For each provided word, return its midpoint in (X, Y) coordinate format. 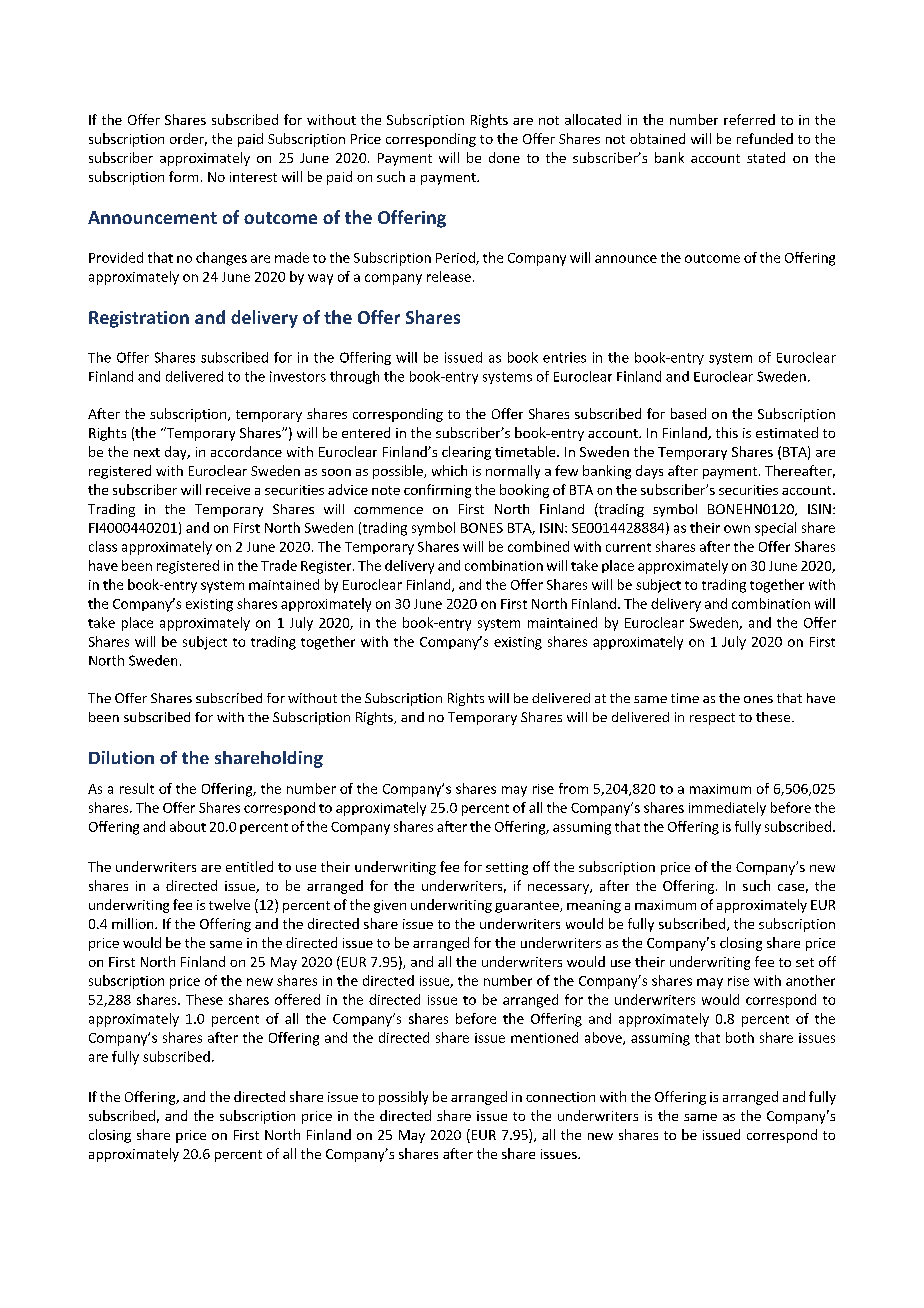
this (727, 432)
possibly (403, 1098)
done (504, 157)
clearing (466, 453)
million (134, 923)
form (183, 176)
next (147, 452)
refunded (765, 138)
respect (712, 719)
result (137, 788)
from (573, 788)
